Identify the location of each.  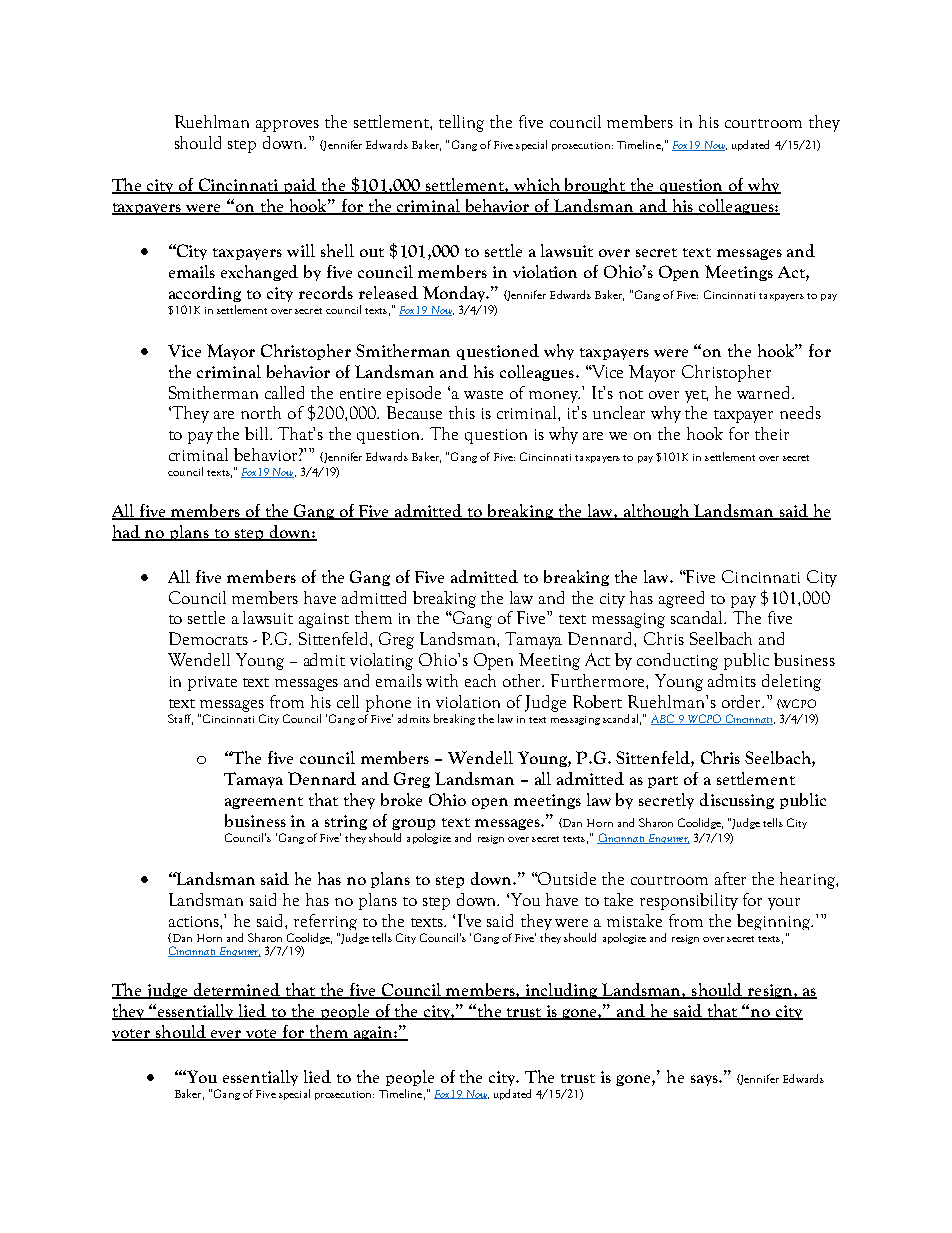
(480, 680).
